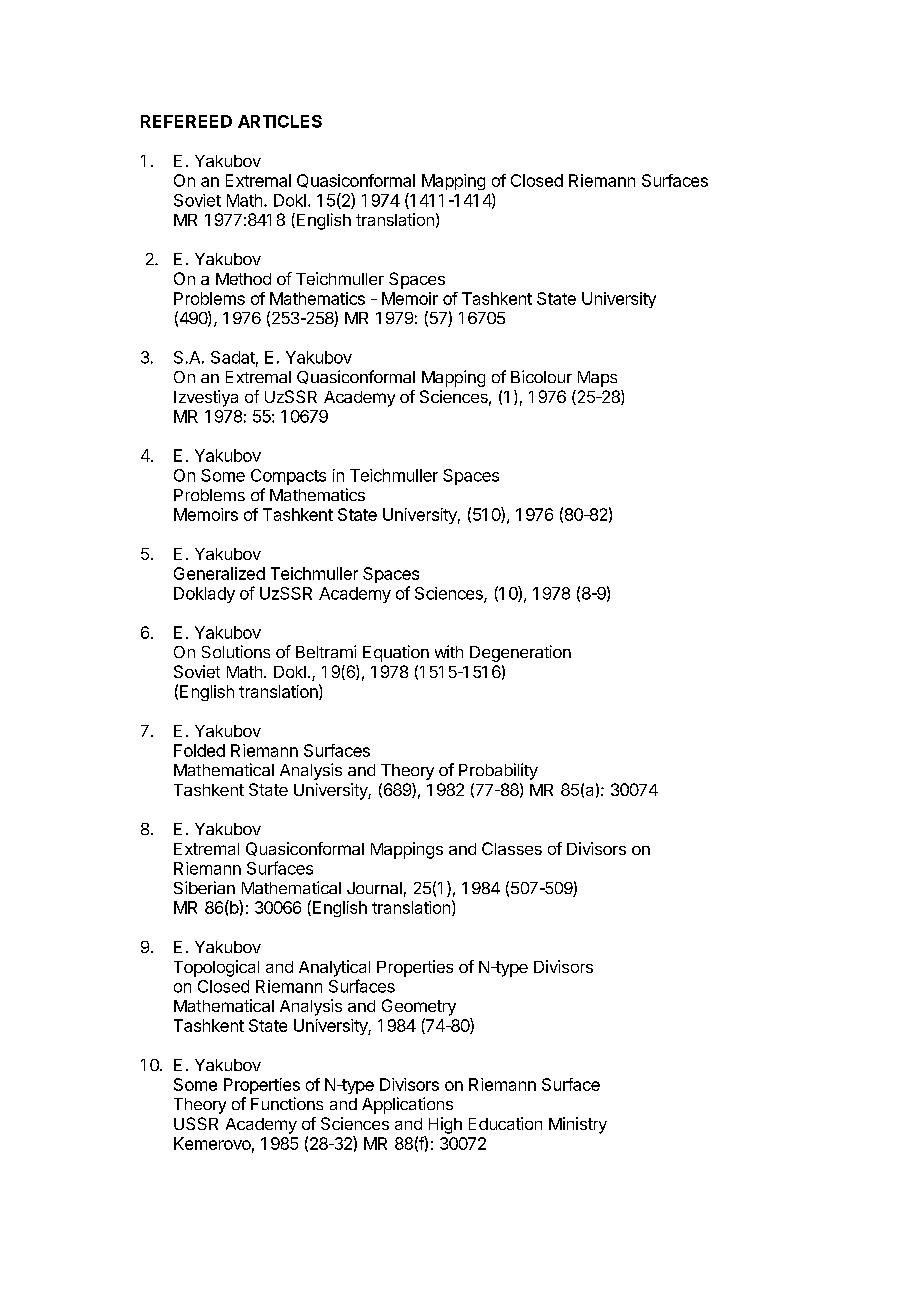  What do you see at coordinates (204, 887) in the page?
I see `Siberian` at bounding box center [204, 887].
